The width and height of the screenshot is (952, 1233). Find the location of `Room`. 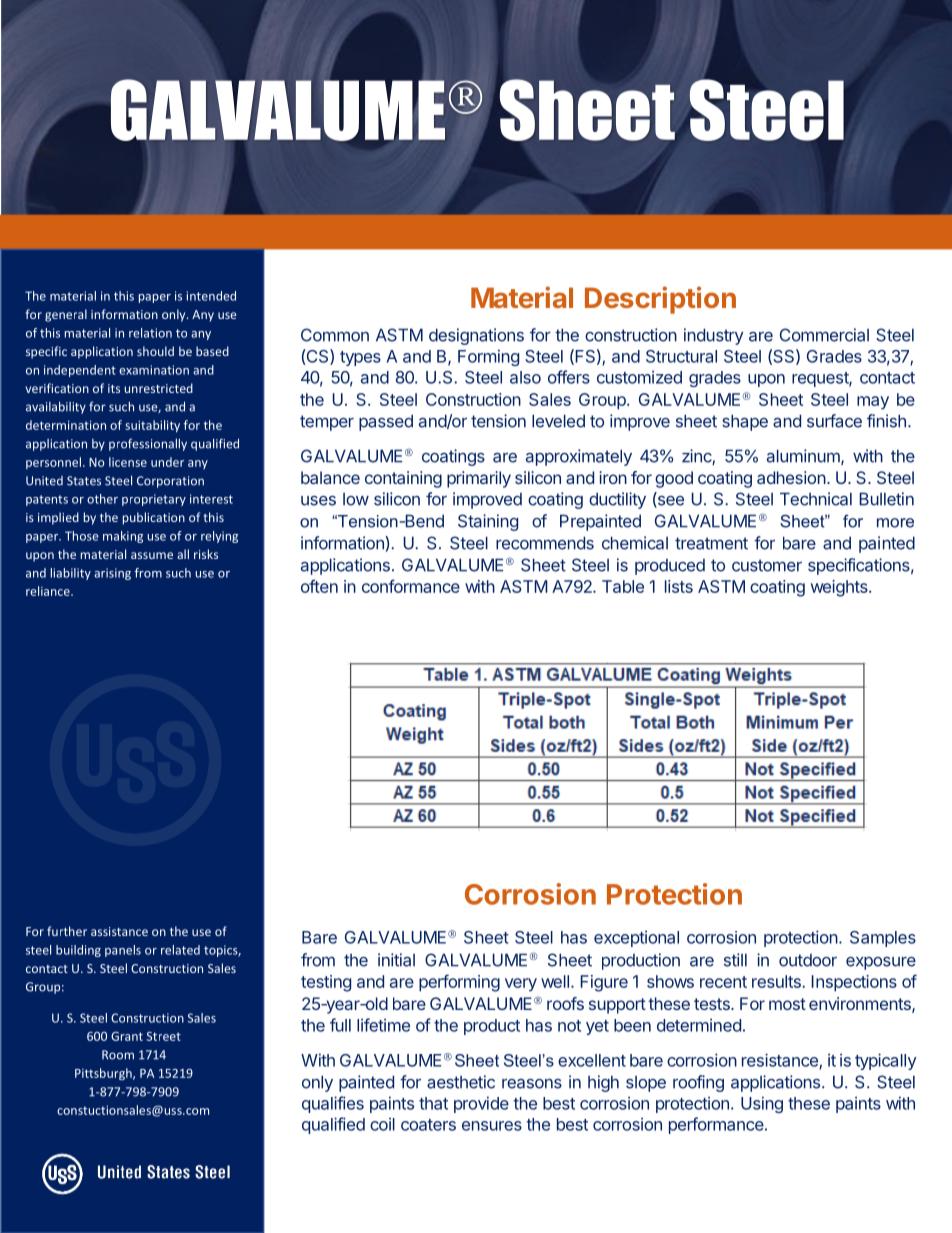

Room is located at coordinates (118, 1055).
